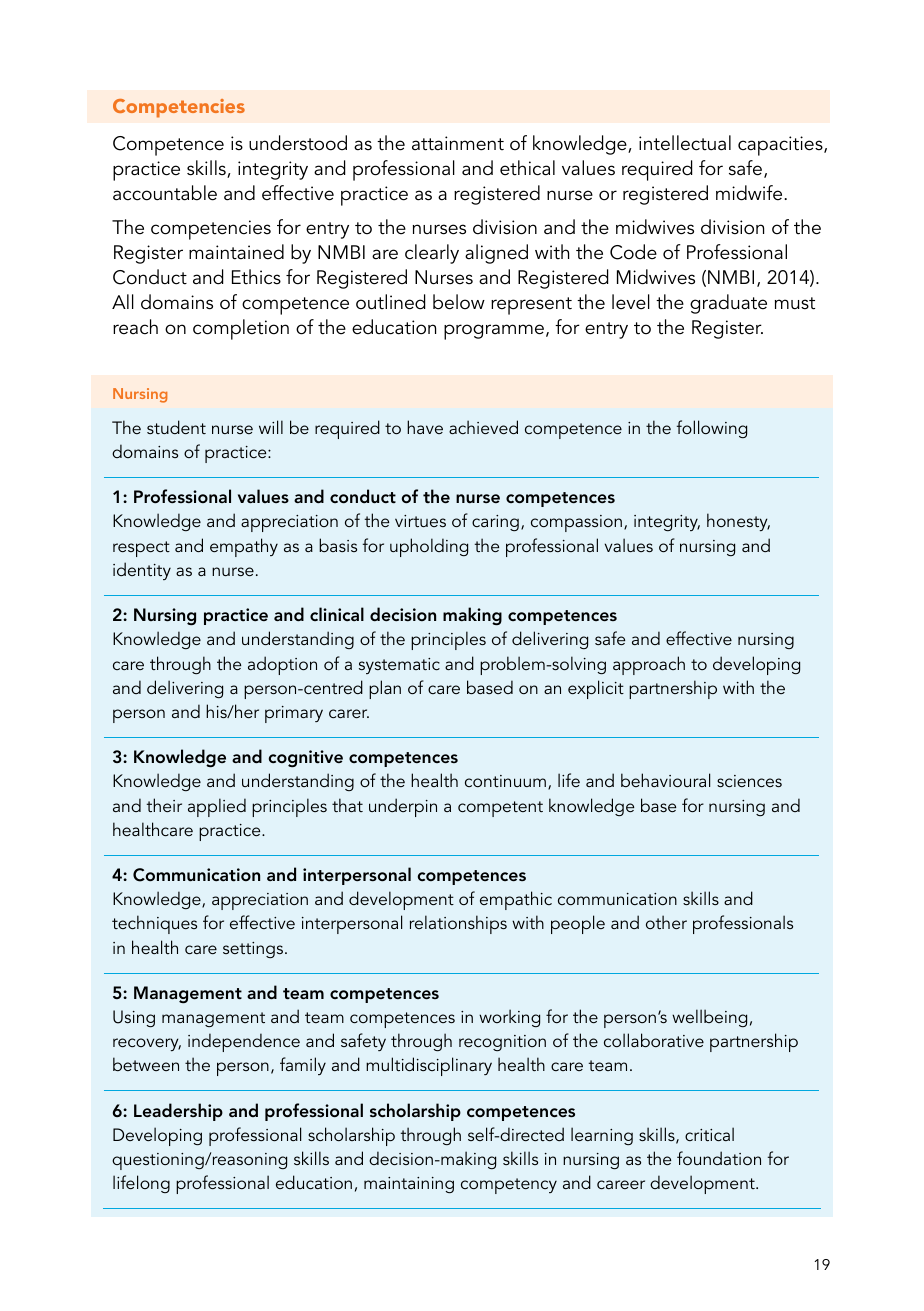 This image has height=1311, width=924. What do you see at coordinates (483, 427) in the image?
I see `achieved` at bounding box center [483, 427].
